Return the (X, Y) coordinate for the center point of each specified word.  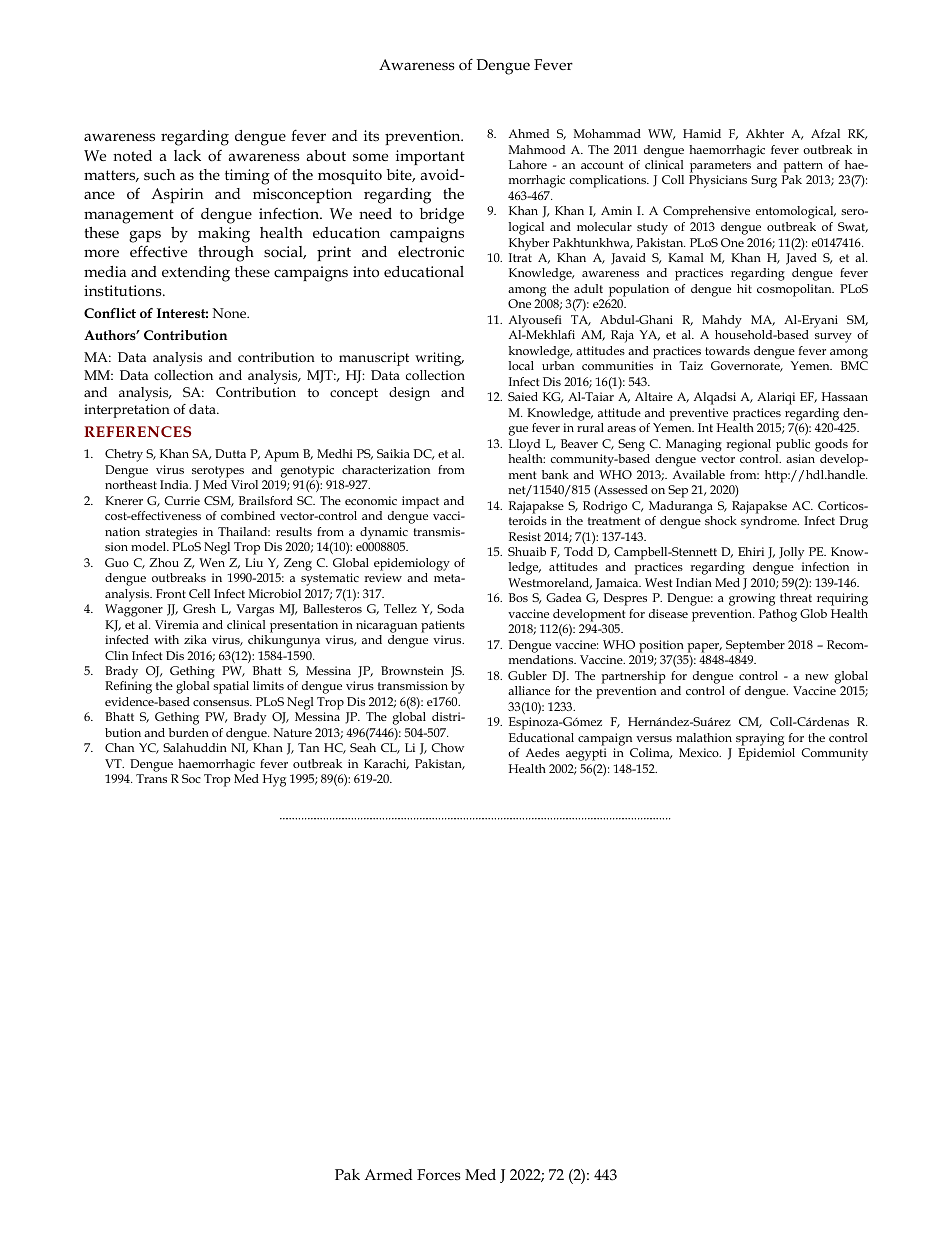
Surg (764, 181)
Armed (388, 1174)
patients (443, 626)
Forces (439, 1174)
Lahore (528, 164)
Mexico (700, 752)
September (755, 646)
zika (195, 639)
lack (187, 155)
